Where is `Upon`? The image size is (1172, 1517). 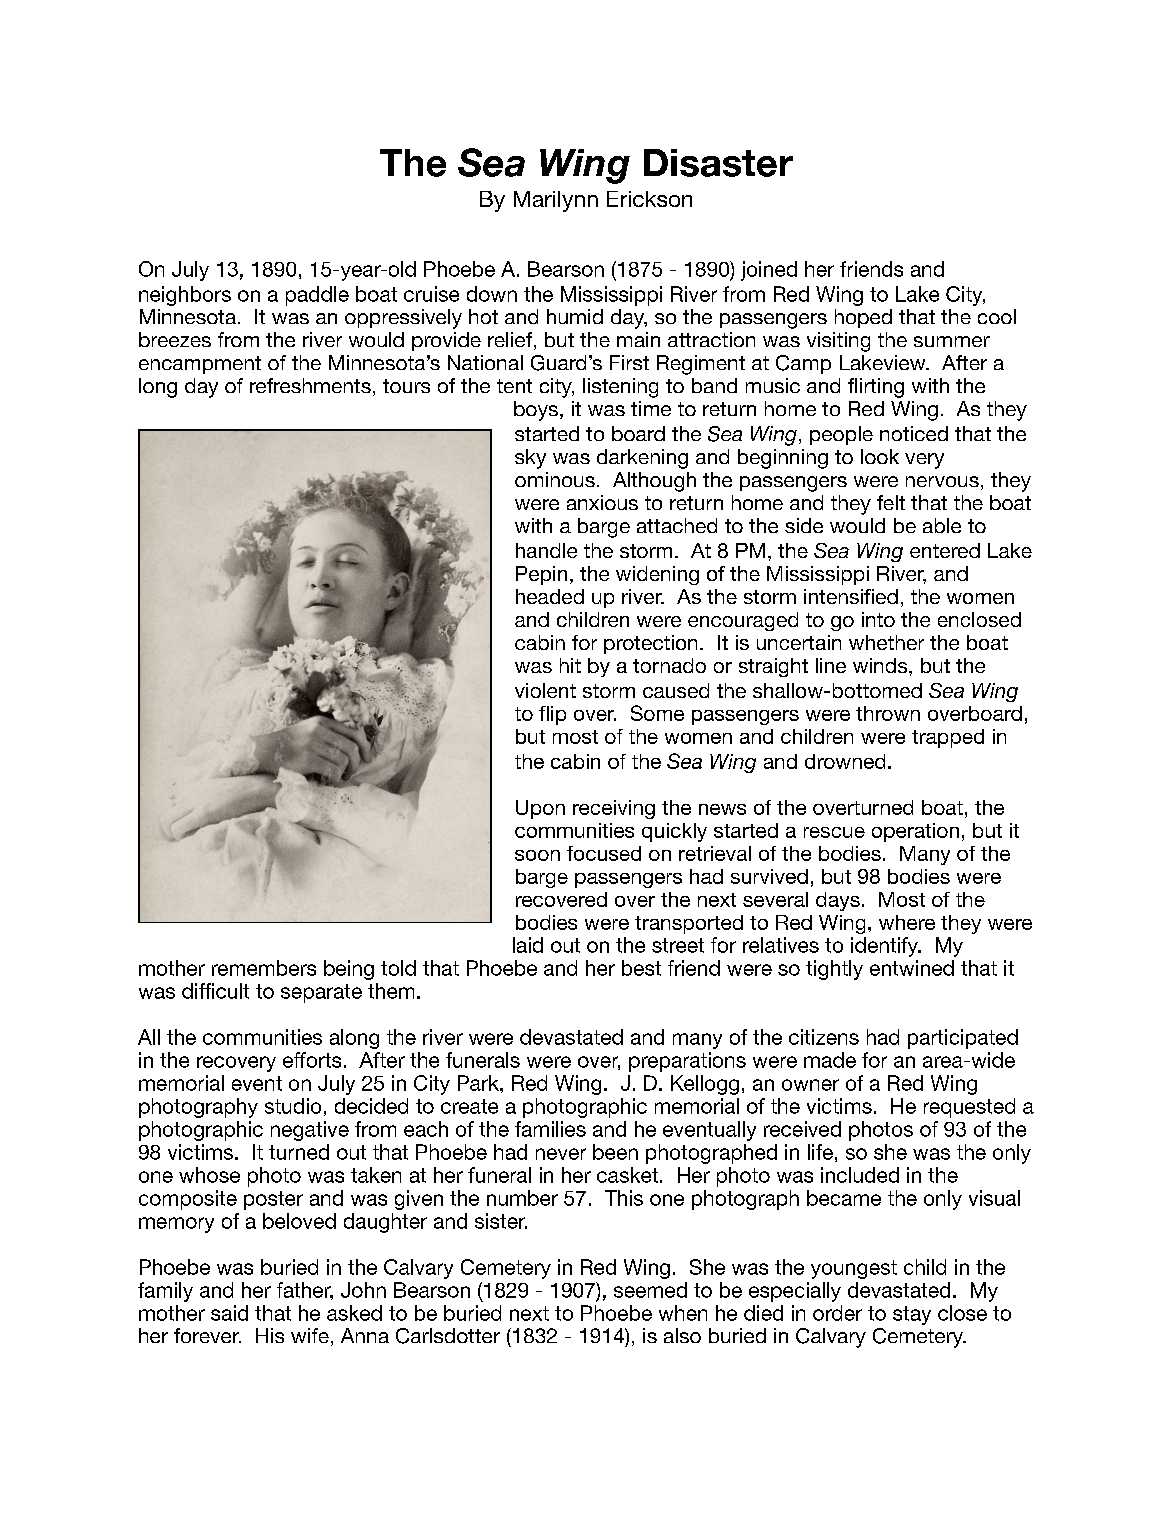
Upon is located at coordinates (540, 809).
